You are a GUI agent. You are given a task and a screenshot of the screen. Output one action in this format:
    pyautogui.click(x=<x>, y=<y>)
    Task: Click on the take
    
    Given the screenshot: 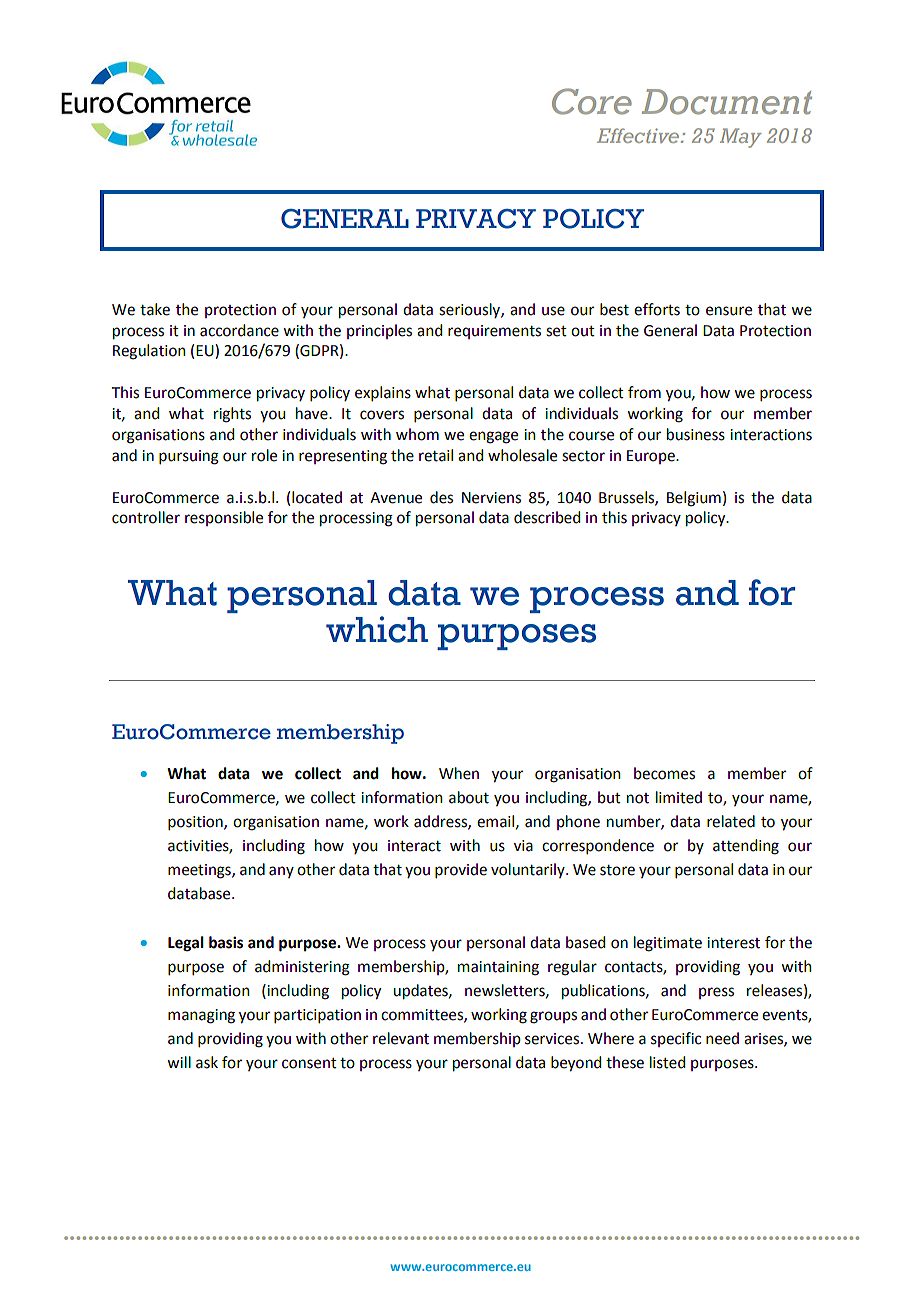 What is the action you would take?
    pyautogui.click(x=155, y=309)
